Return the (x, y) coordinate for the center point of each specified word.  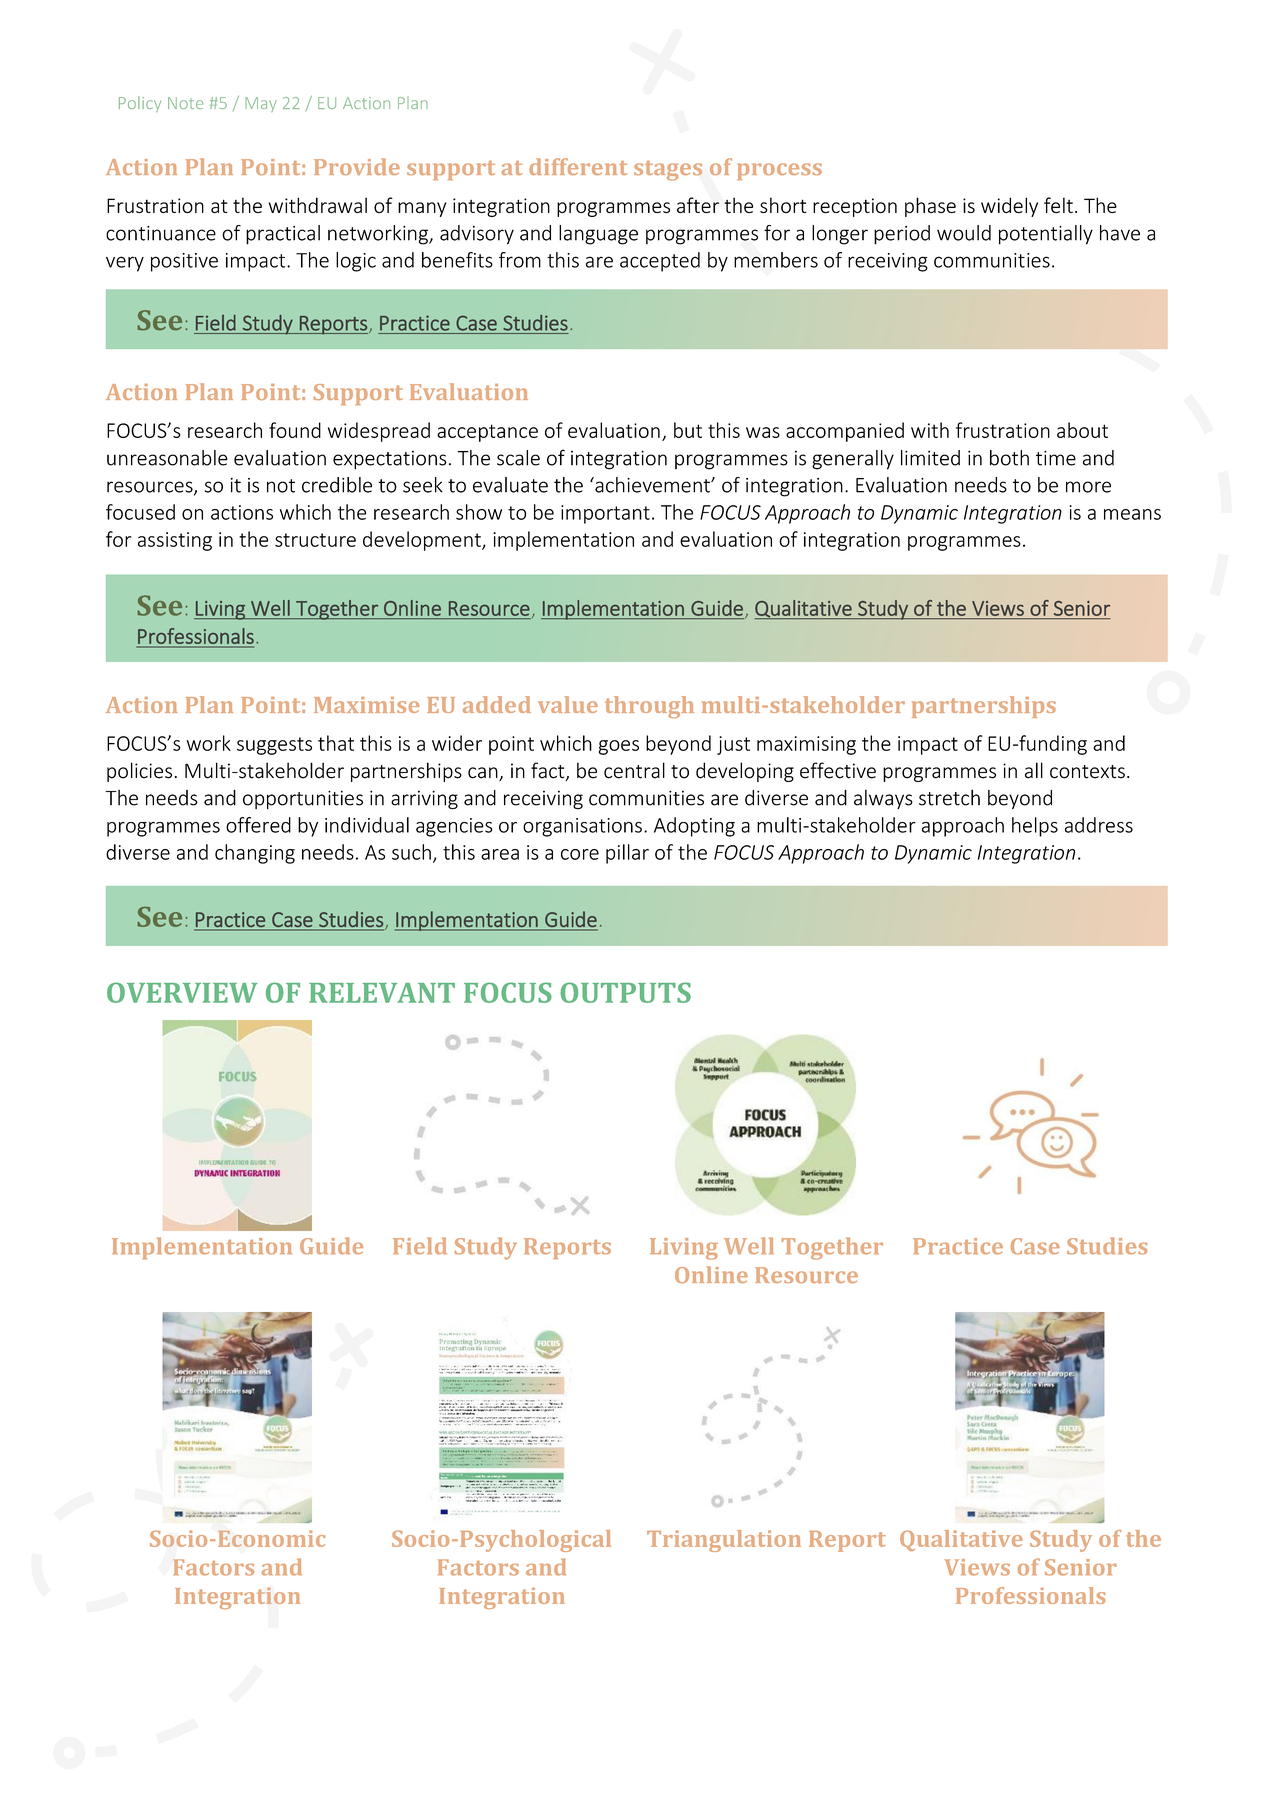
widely (1009, 207)
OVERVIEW (182, 992)
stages (668, 171)
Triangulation (724, 1541)
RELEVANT (382, 993)
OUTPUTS (625, 992)
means (1132, 514)
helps (1035, 827)
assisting (175, 541)
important (605, 514)
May (261, 104)
